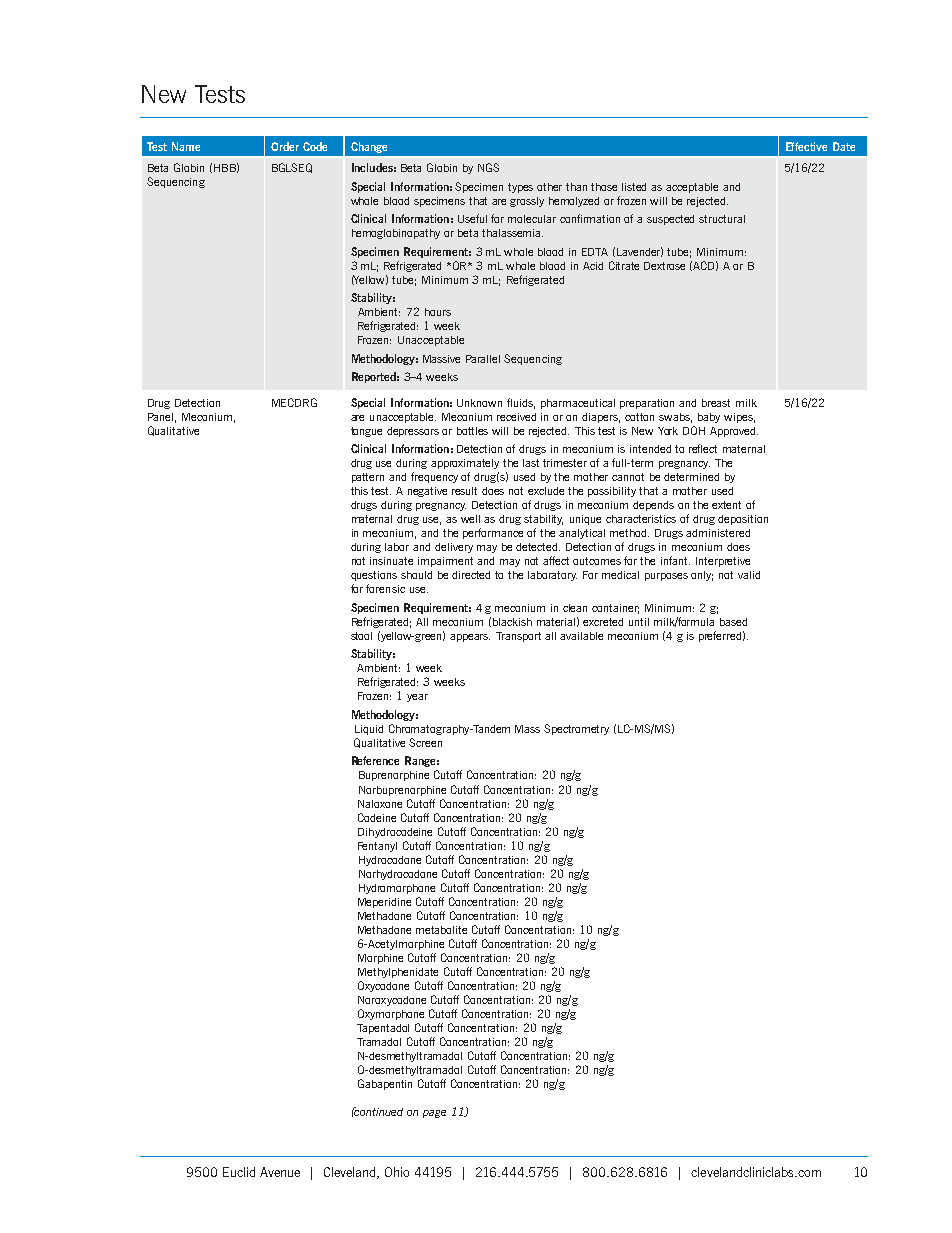 Image resolution: width=952 pixels, height=1233 pixels. Describe the element at coordinates (434, 1114) in the document. I see `page` at that location.
